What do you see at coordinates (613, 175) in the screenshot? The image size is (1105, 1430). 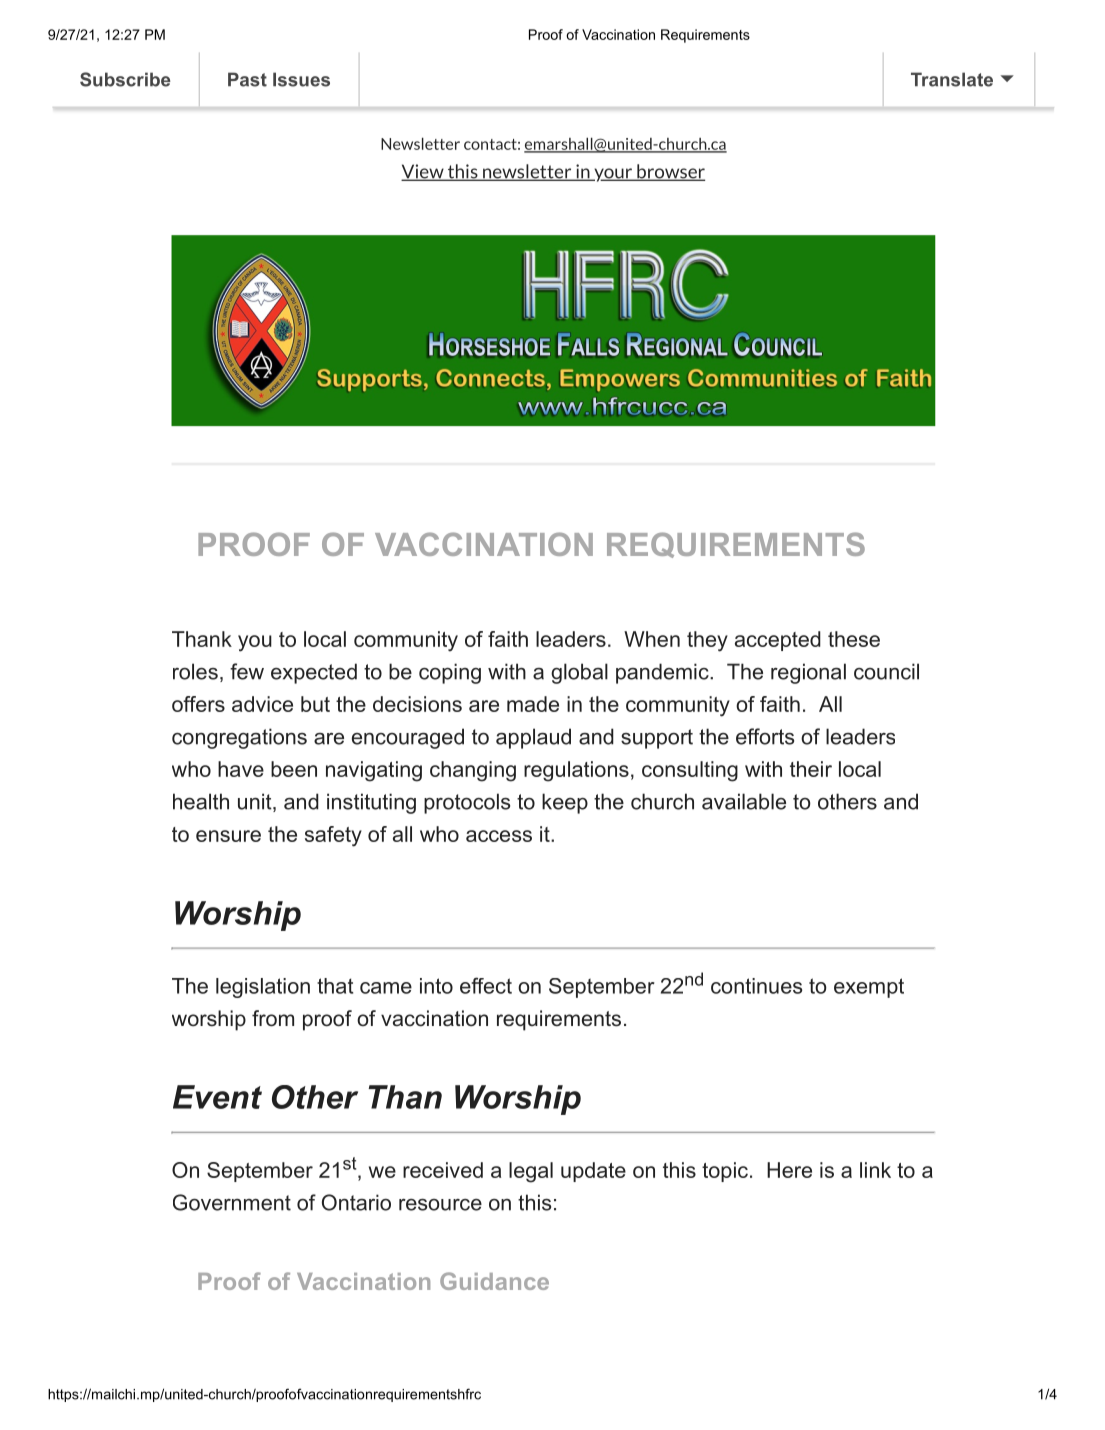 I see `your` at bounding box center [613, 175].
